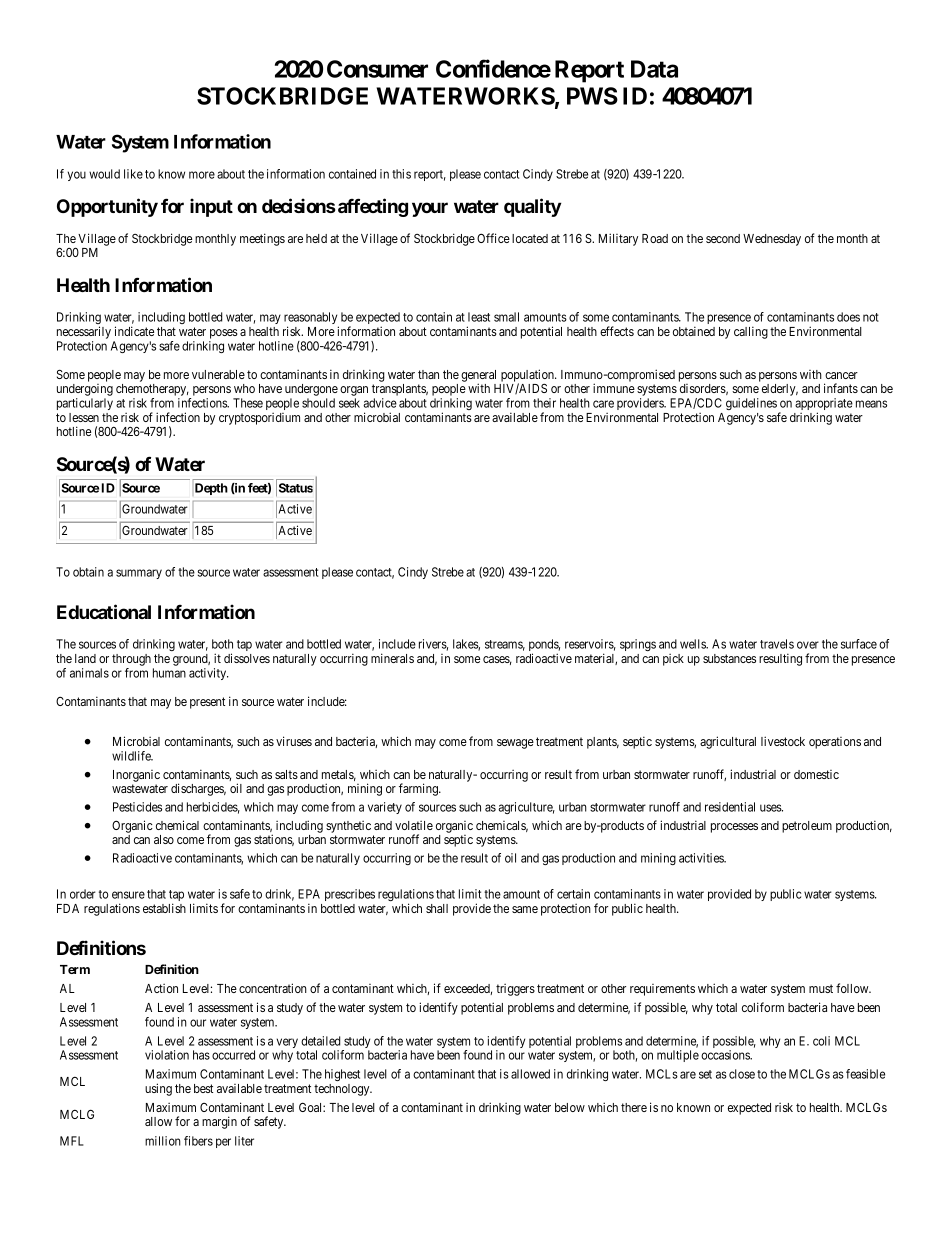 Image resolution: width=952 pixels, height=1233 pixels. Describe the element at coordinates (654, 69) in the screenshot. I see `Data` at that location.
